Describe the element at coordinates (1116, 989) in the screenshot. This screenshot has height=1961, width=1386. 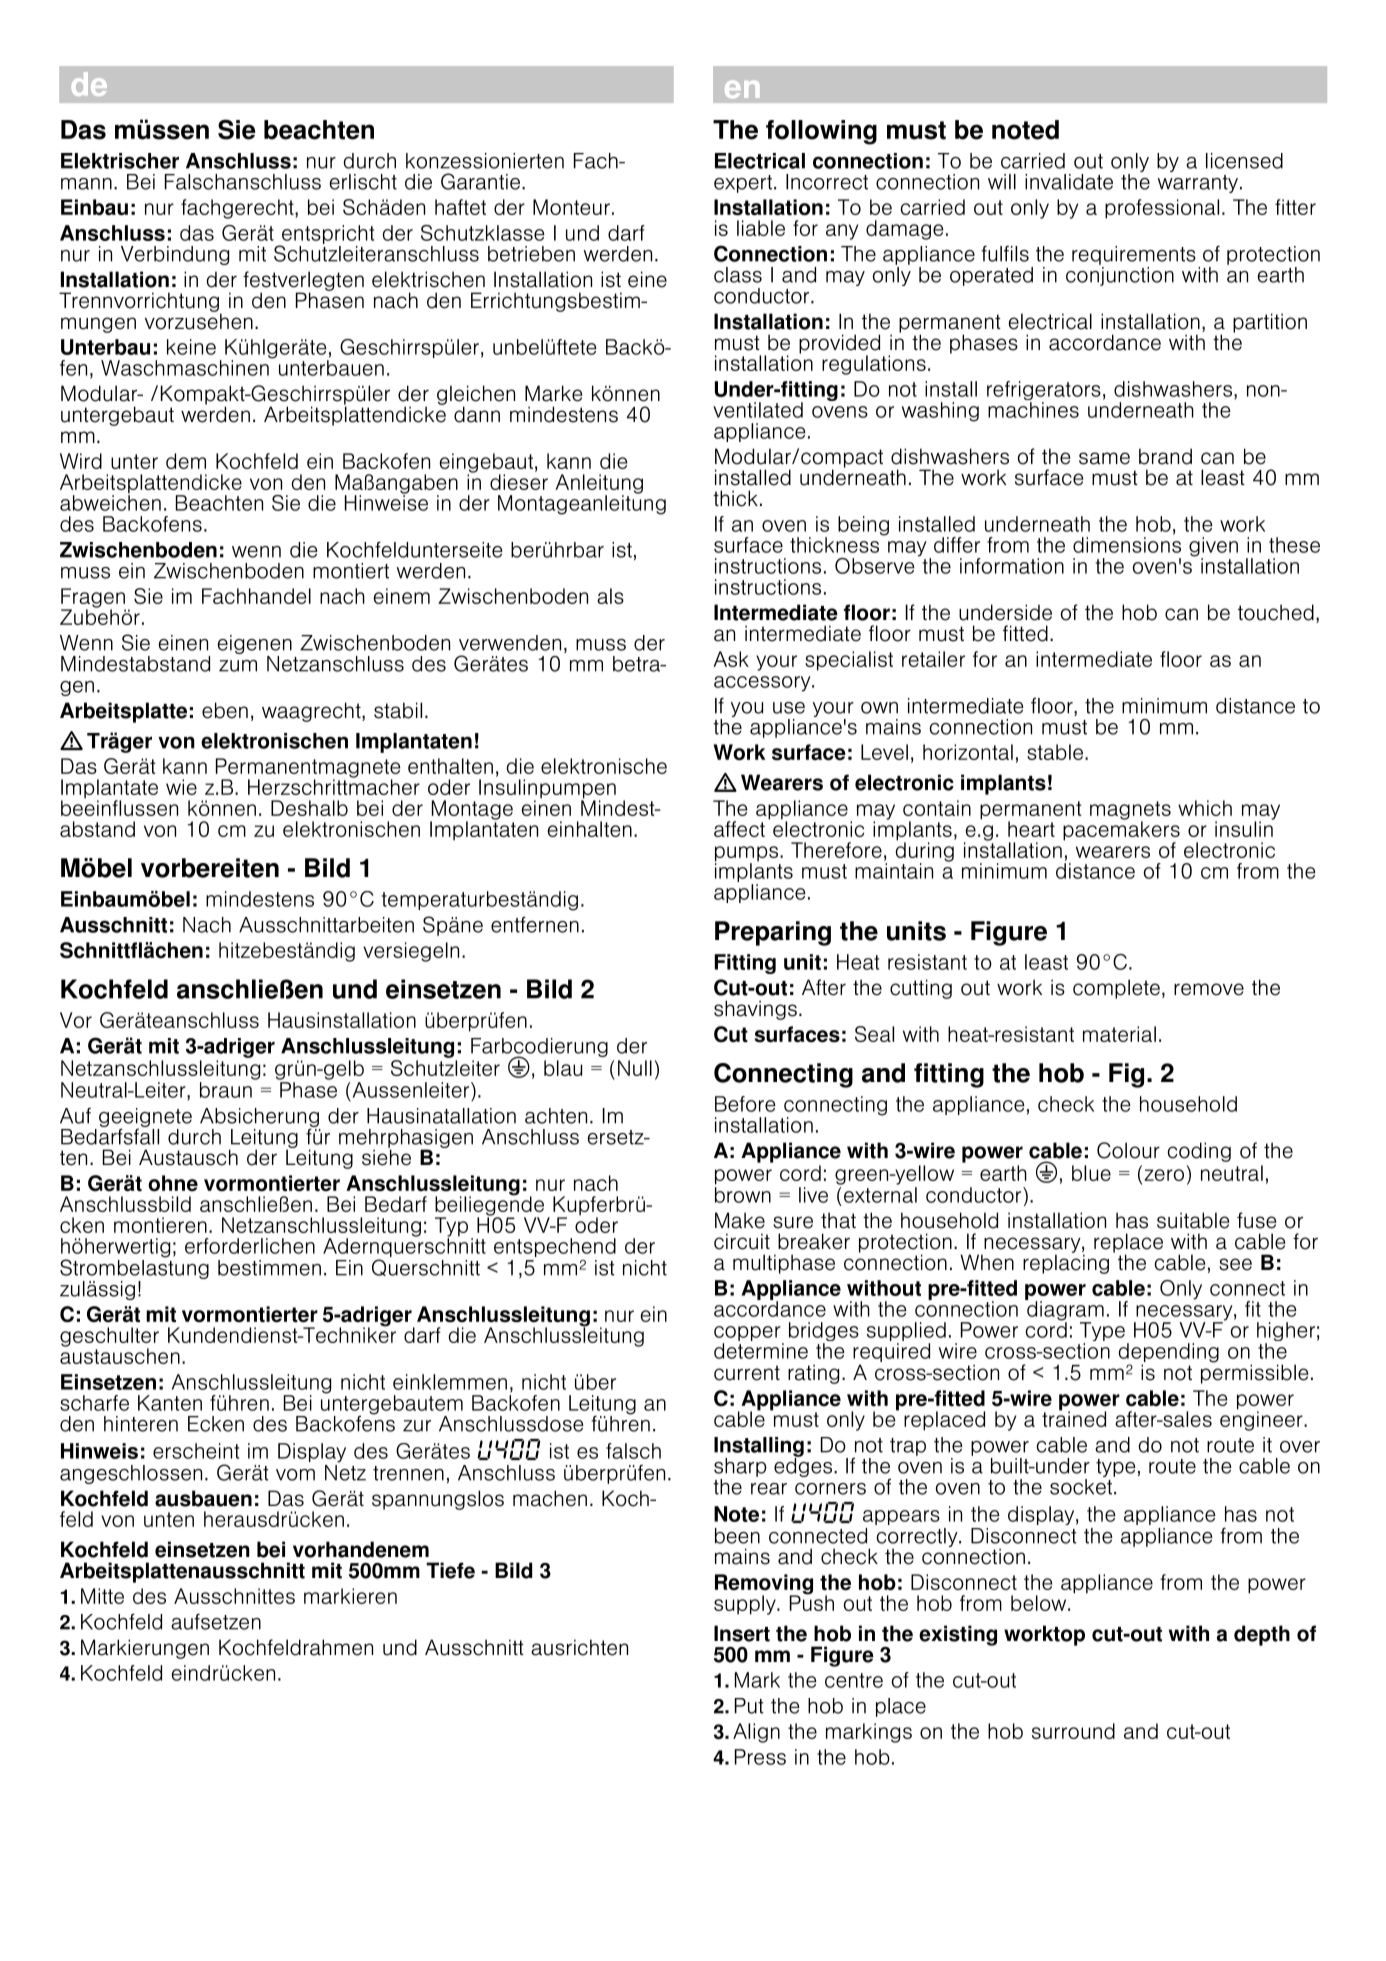
I see `complete` at that location.
